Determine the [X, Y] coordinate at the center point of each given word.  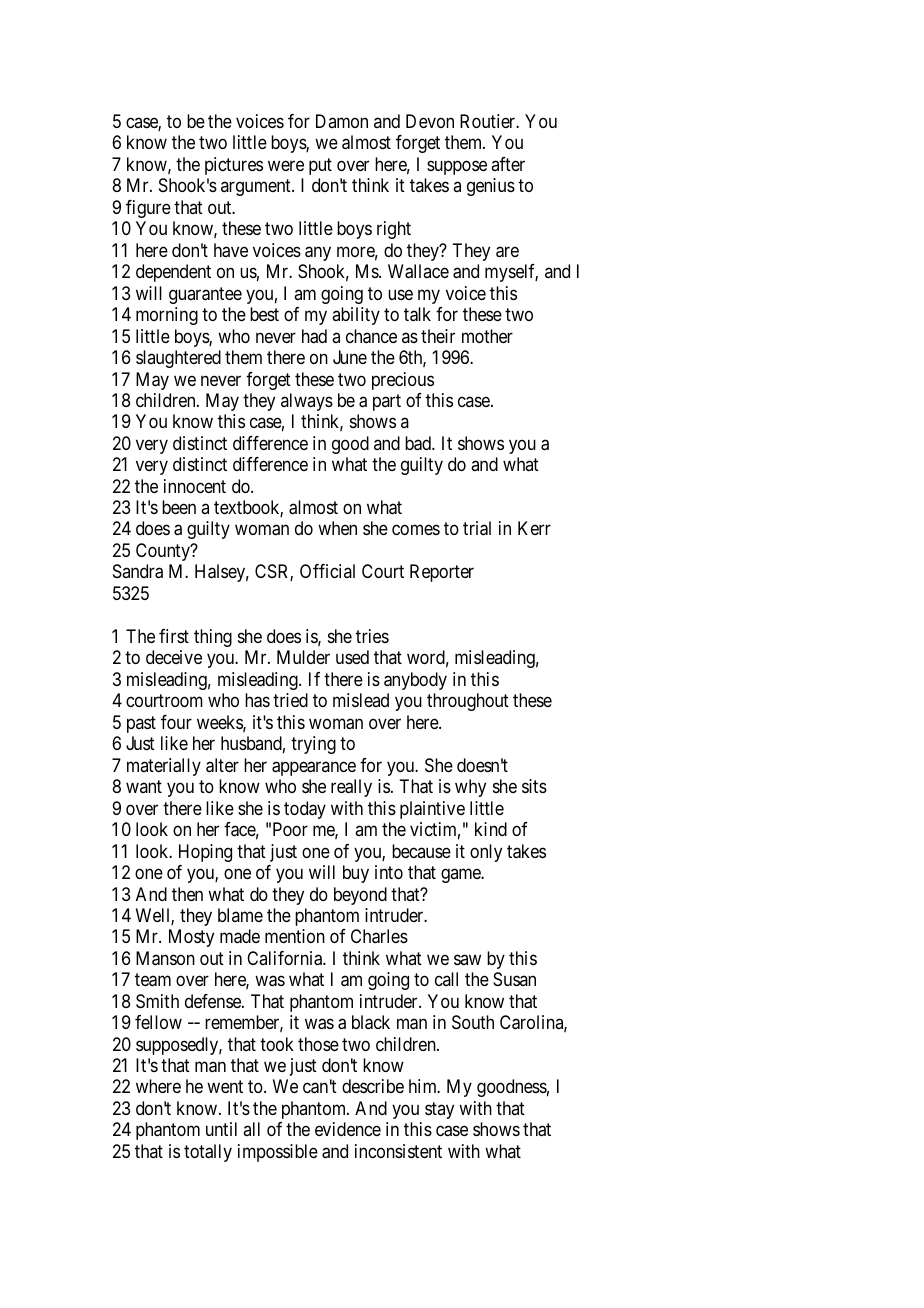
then [187, 894]
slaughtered [178, 359]
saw [467, 959]
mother [487, 336]
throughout [468, 702]
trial [477, 528]
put [320, 166]
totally [208, 1153]
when [337, 528]
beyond [360, 896]
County [164, 552]
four [176, 722]
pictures [234, 166]
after [508, 164]
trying [313, 745]
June [350, 357]
